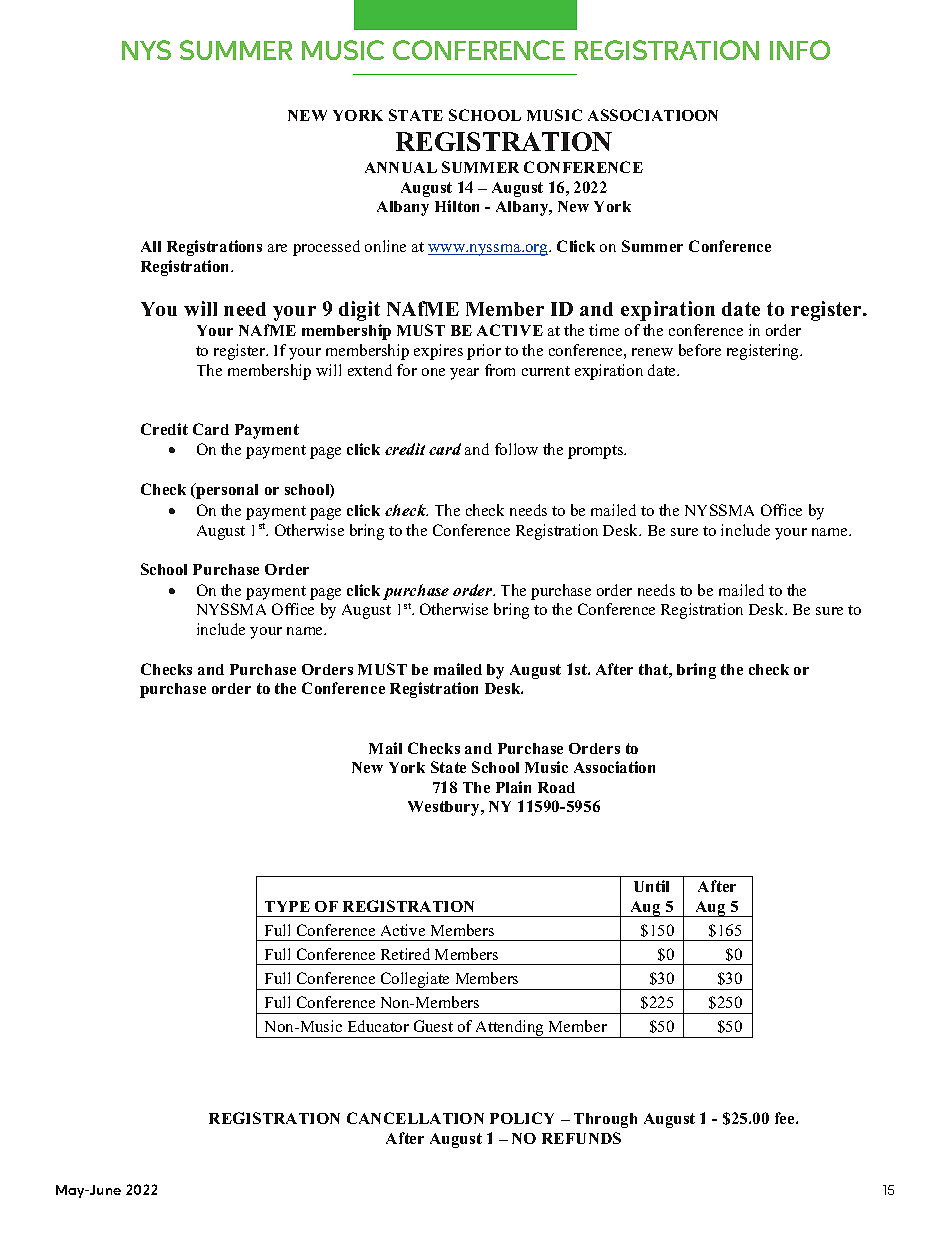 The height and width of the image is (1233, 952). Describe the element at coordinates (457, 206) in the image. I see `Hilton` at that location.
